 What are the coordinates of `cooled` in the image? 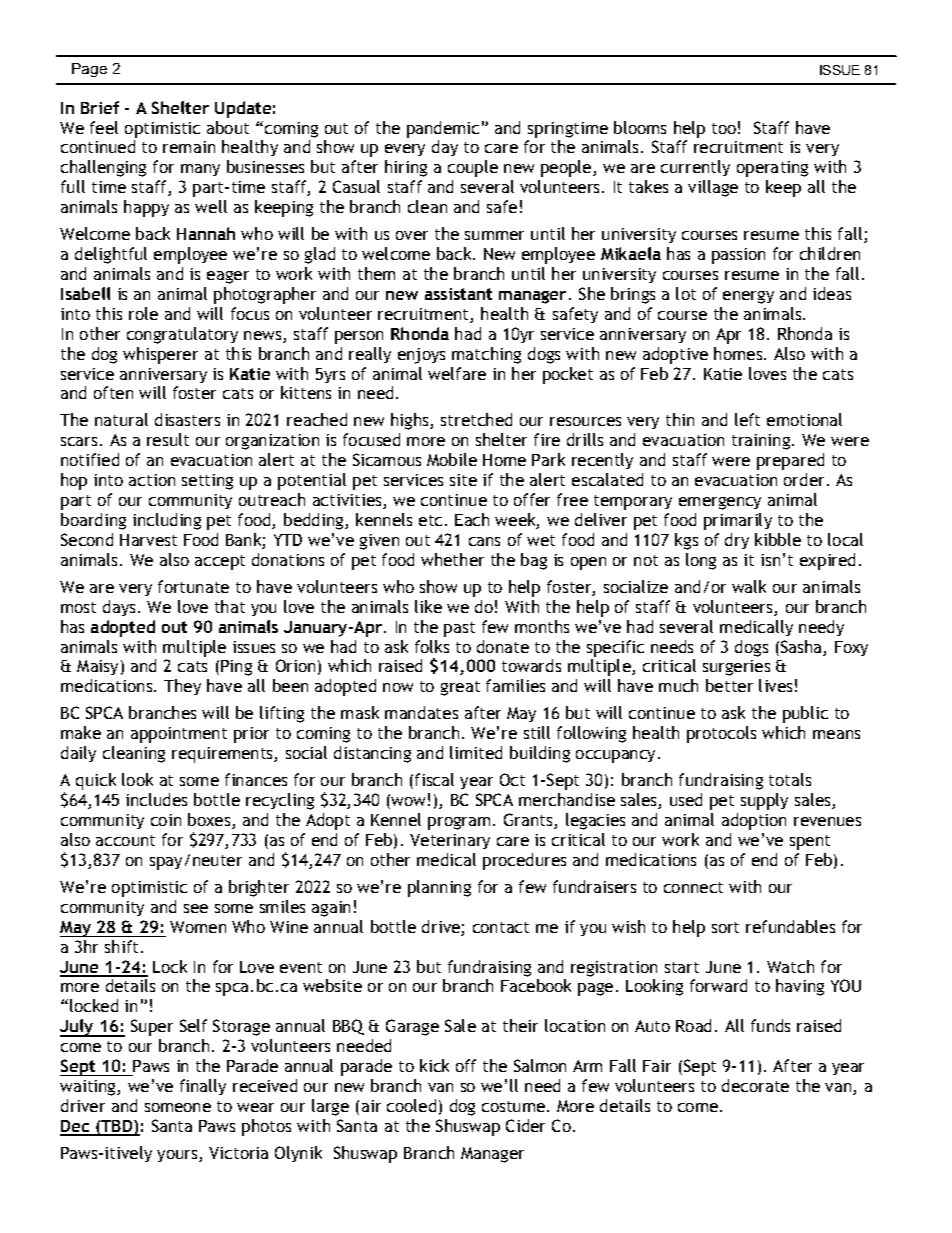 It's located at (411, 1105).
